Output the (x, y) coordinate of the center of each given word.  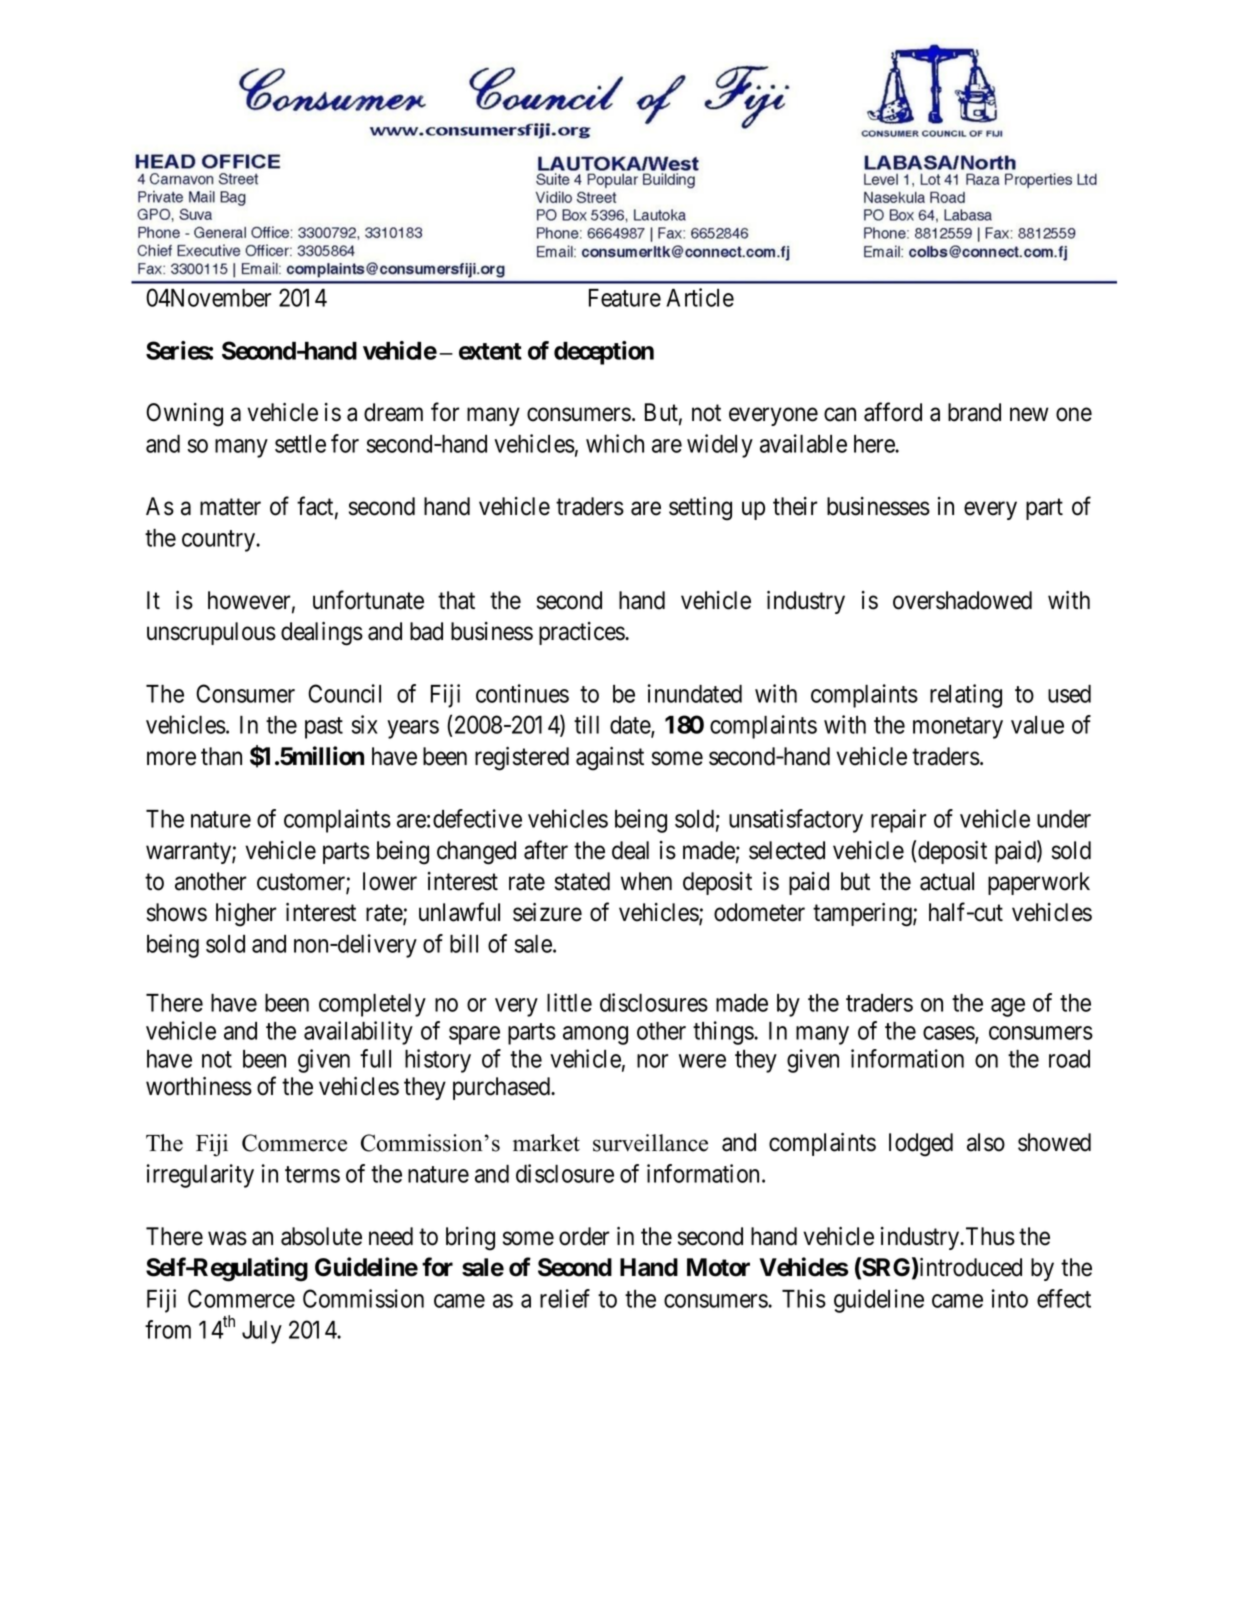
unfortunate (368, 600)
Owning (184, 415)
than (221, 756)
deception (604, 353)
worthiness (199, 1086)
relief (565, 1298)
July (262, 1332)
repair (898, 821)
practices (582, 633)
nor (652, 1061)
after (546, 850)
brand (974, 412)
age (1008, 1007)
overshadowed (962, 600)
